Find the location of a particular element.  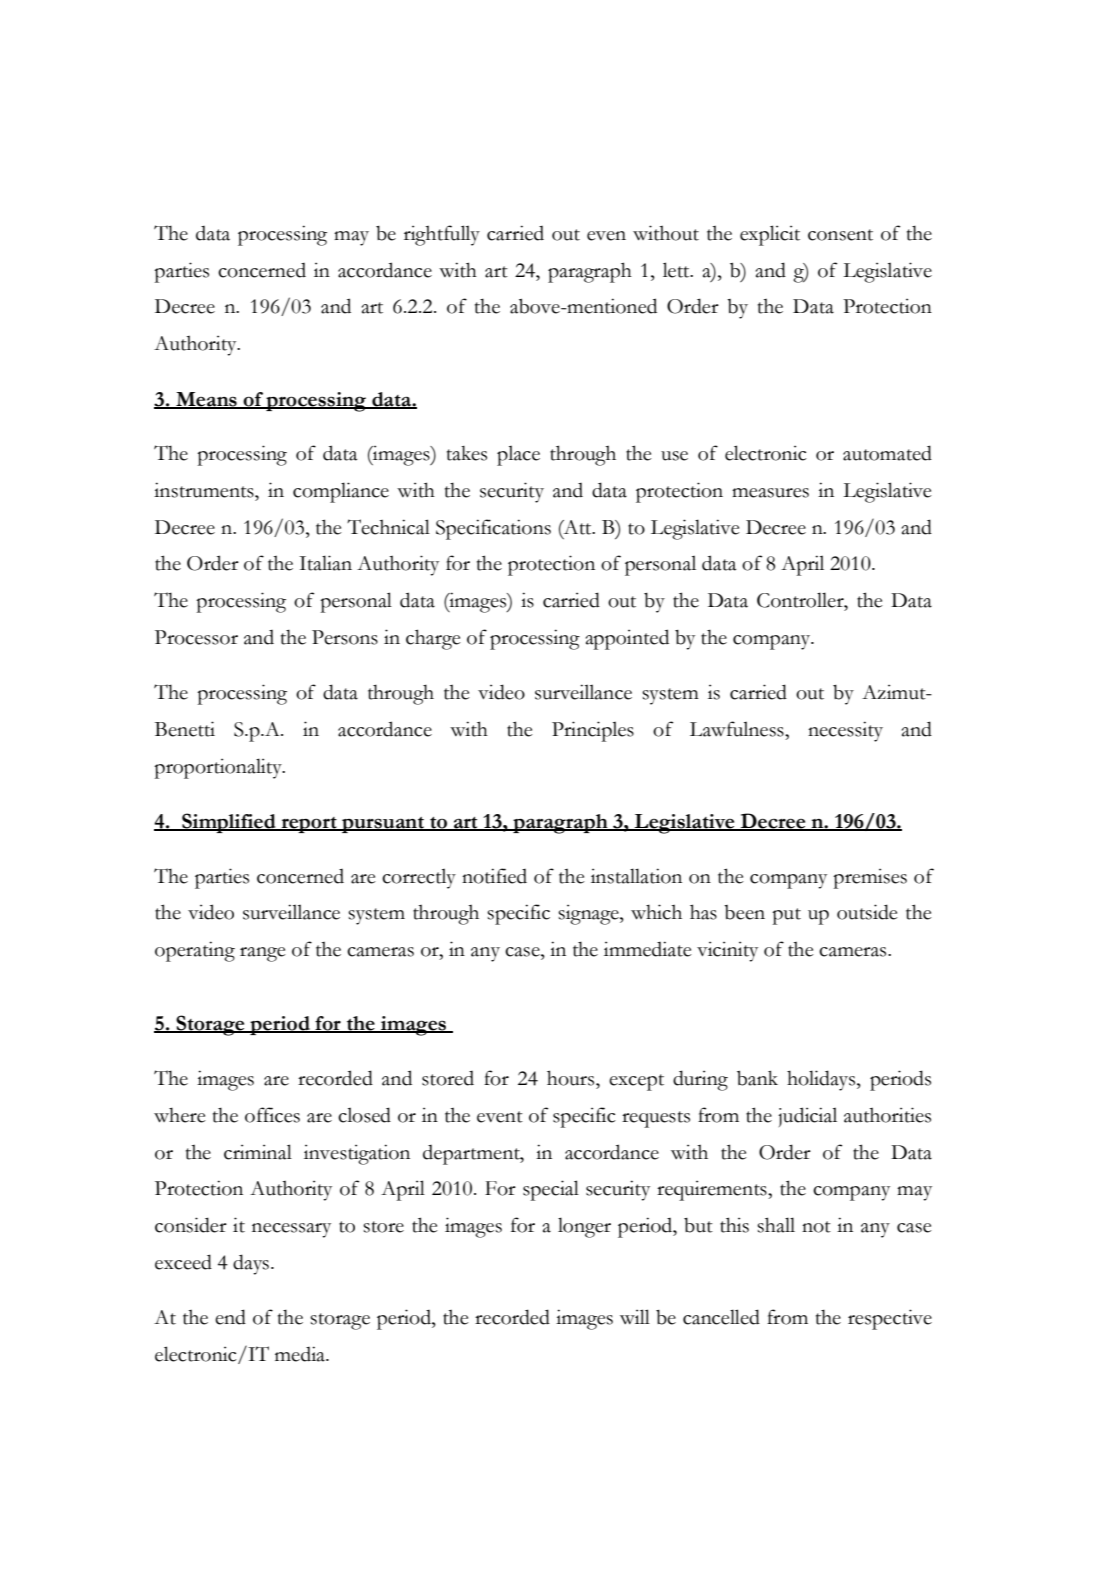

lett is located at coordinates (677, 270).
